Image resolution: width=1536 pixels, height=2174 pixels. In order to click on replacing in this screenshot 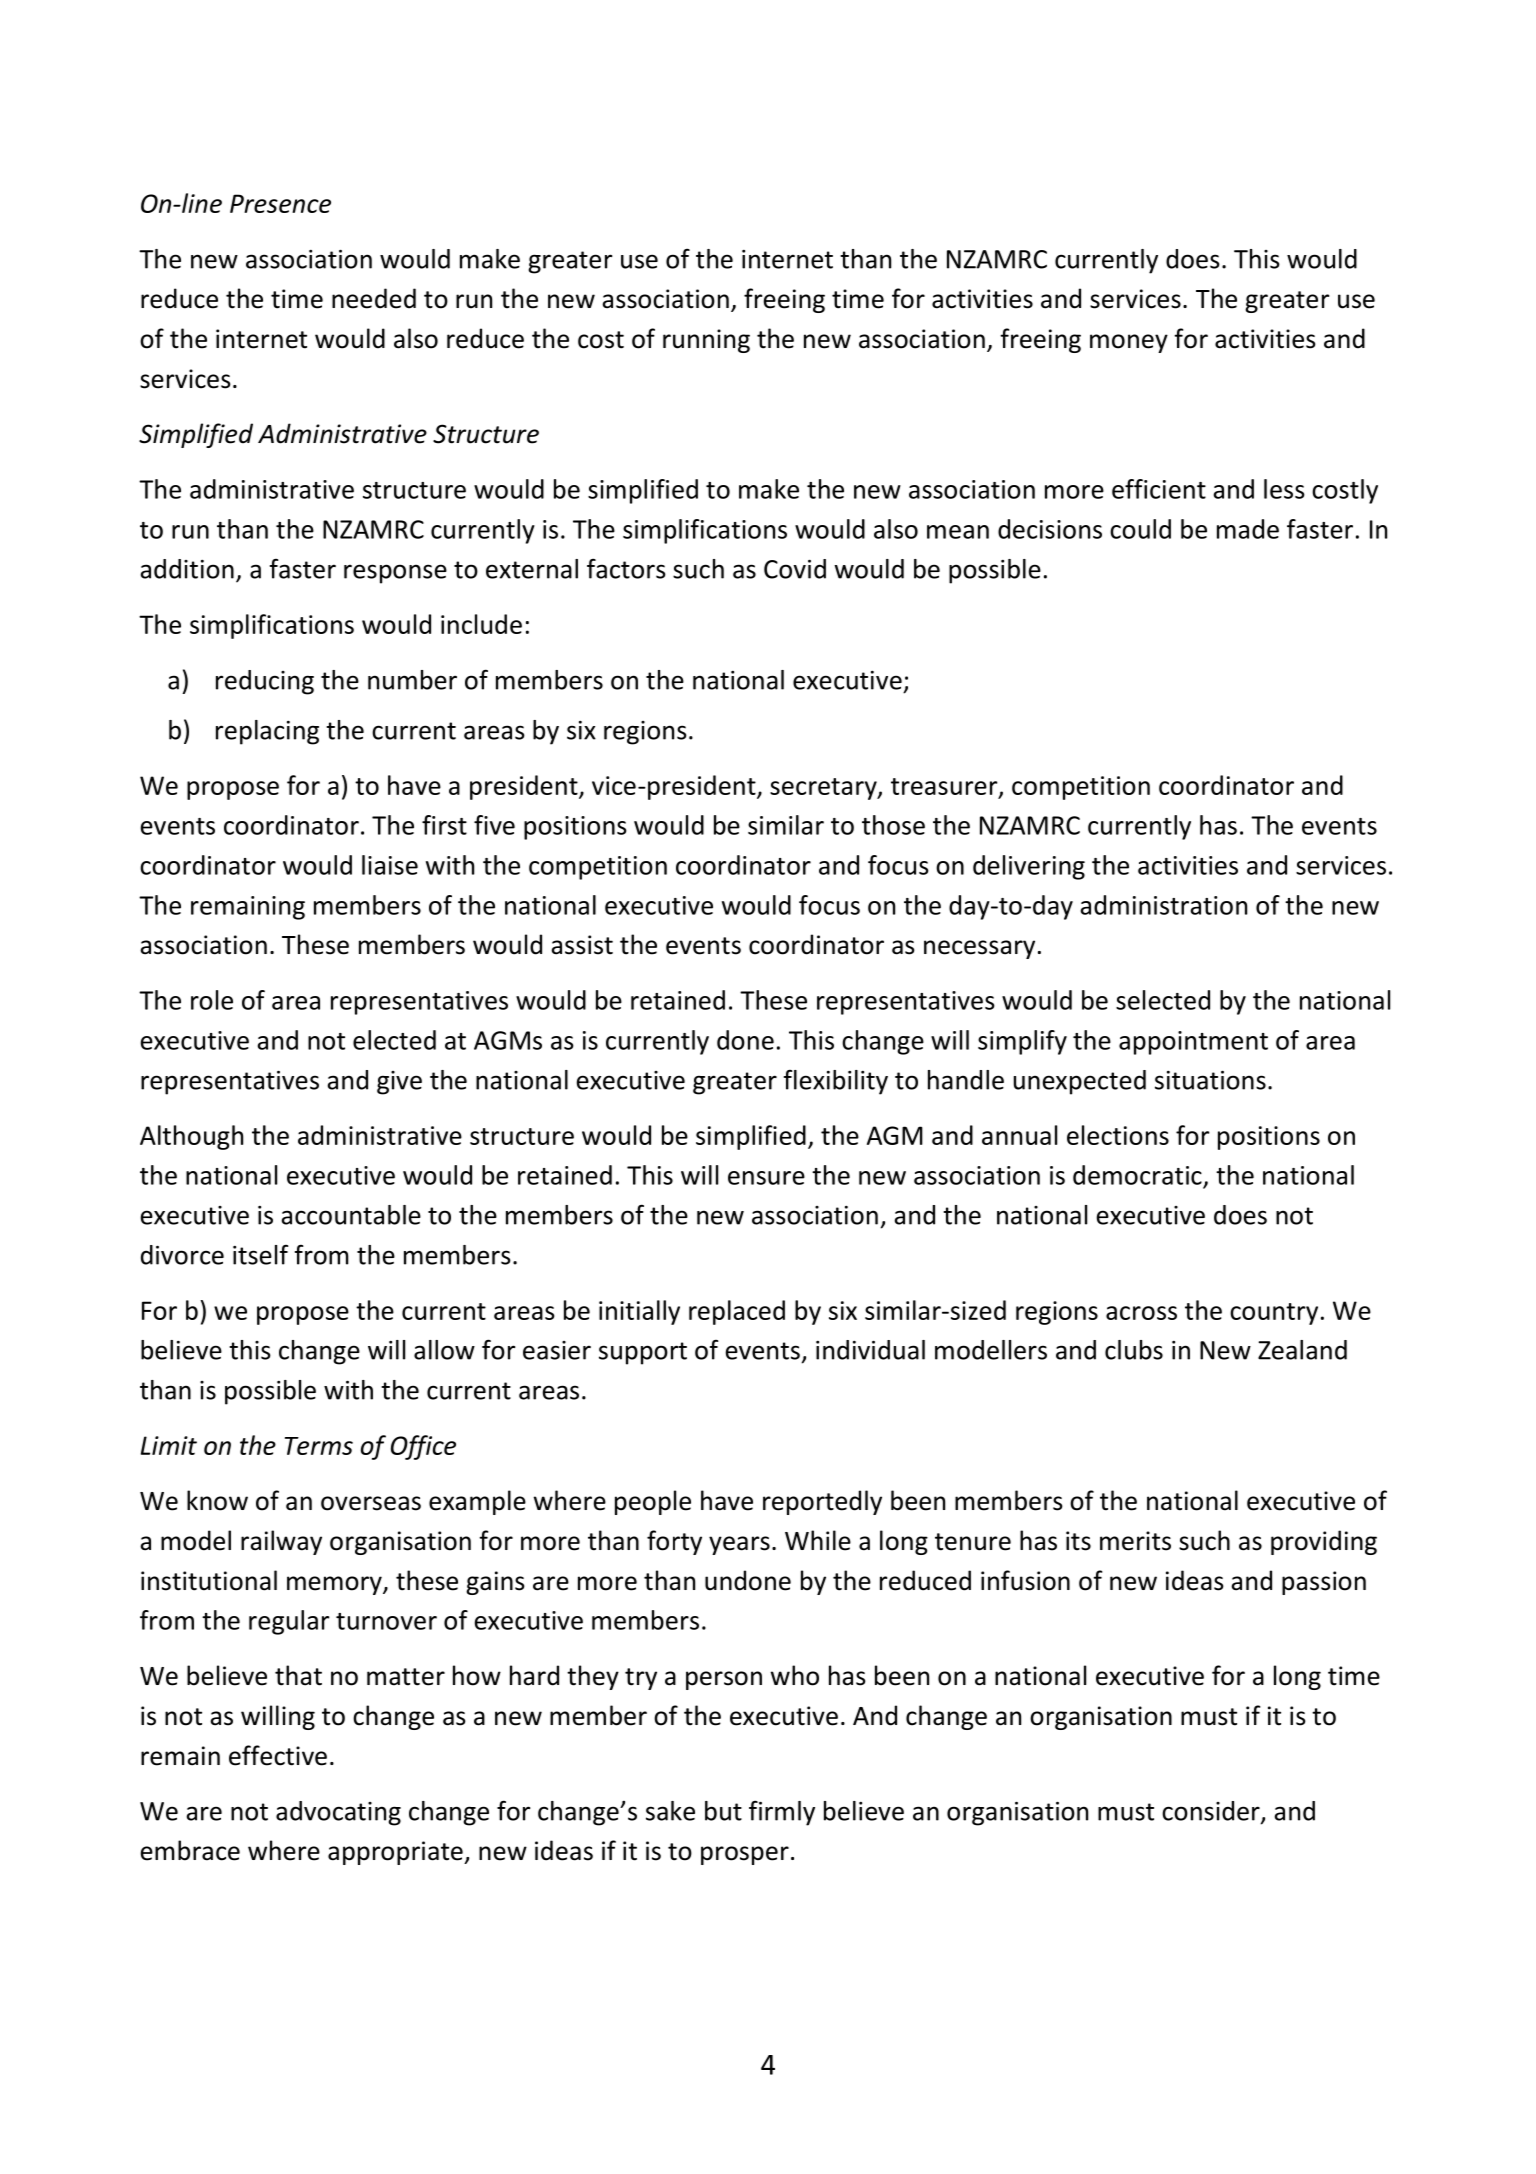, I will do `click(267, 732)`.
